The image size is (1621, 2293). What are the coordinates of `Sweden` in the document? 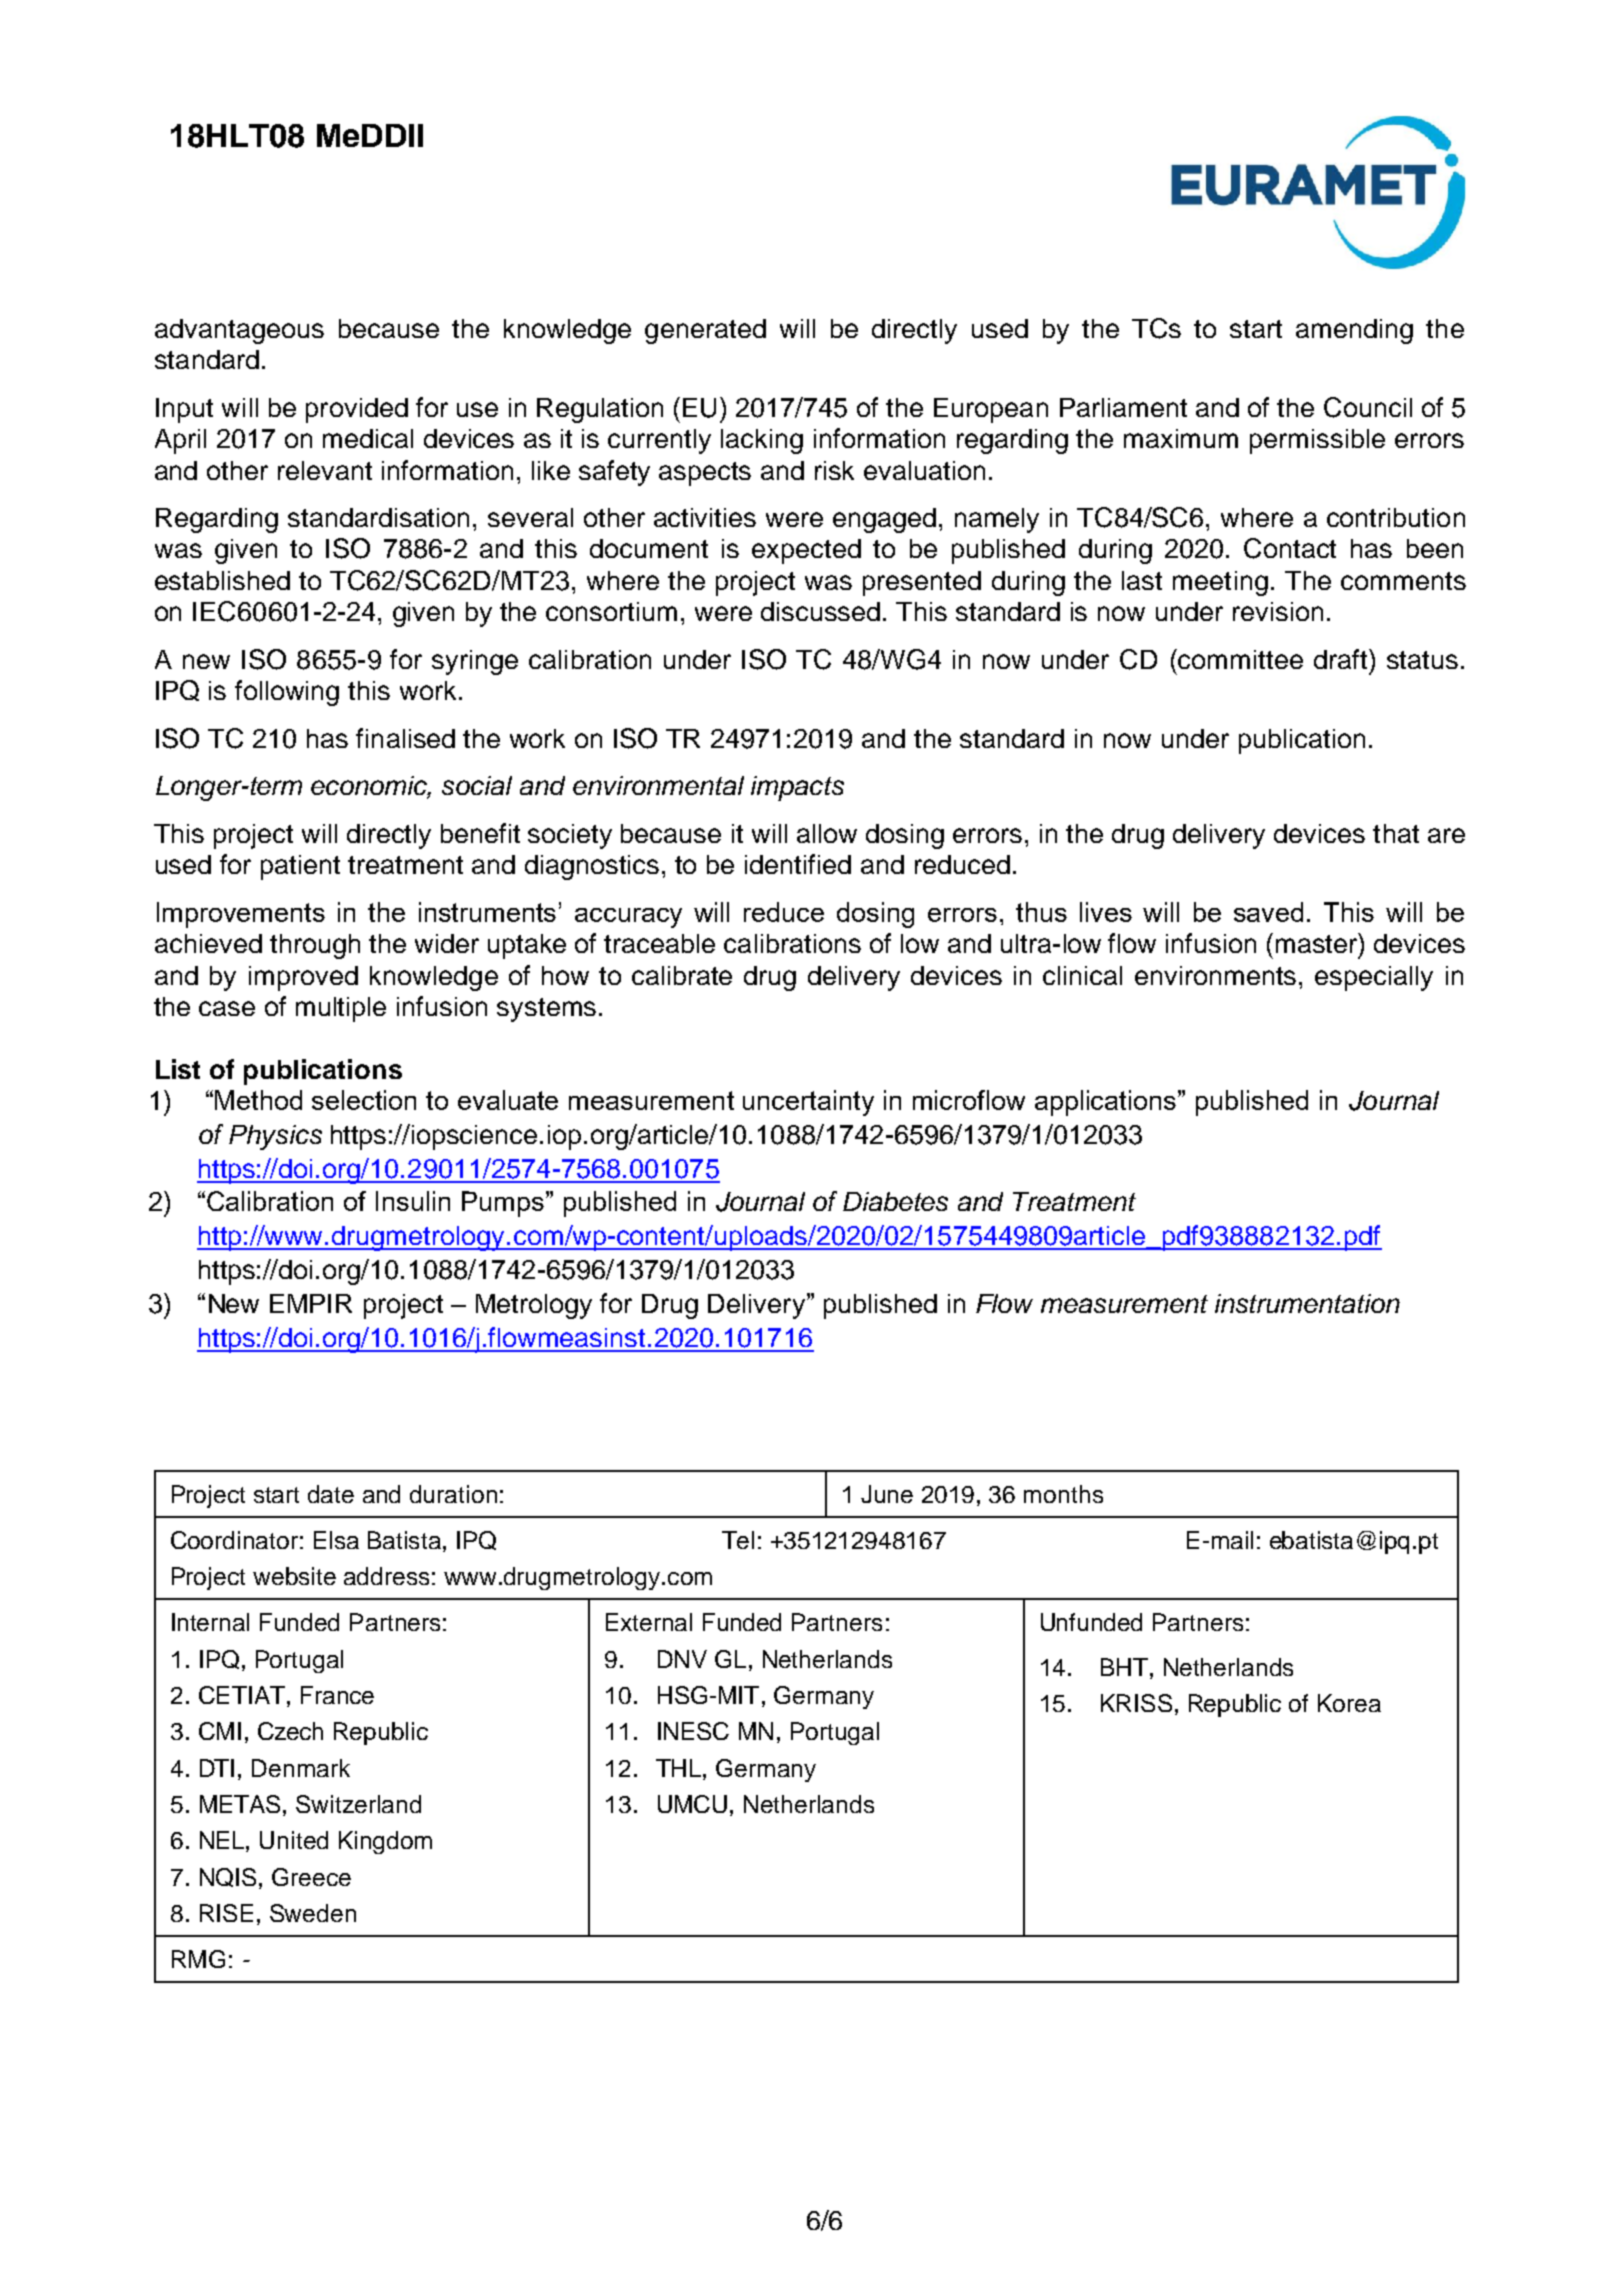 It's located at (313, 1913).
